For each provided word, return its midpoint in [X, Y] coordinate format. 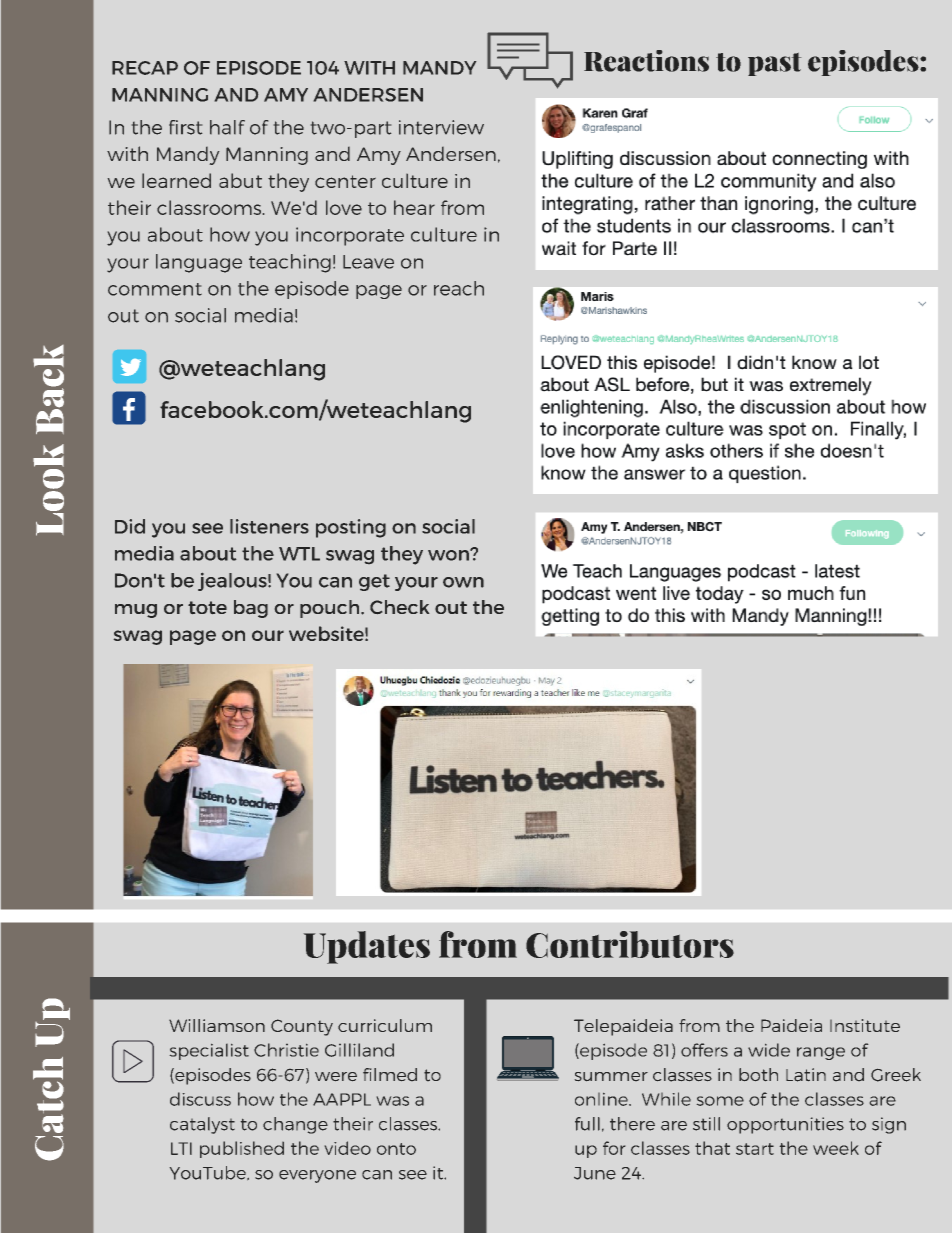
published [242, 1149]
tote [207, 607]
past [774, 64]
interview [441, 127]
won [449, 555]
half [227, 127]
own [463, 582]
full [587, 1124]
